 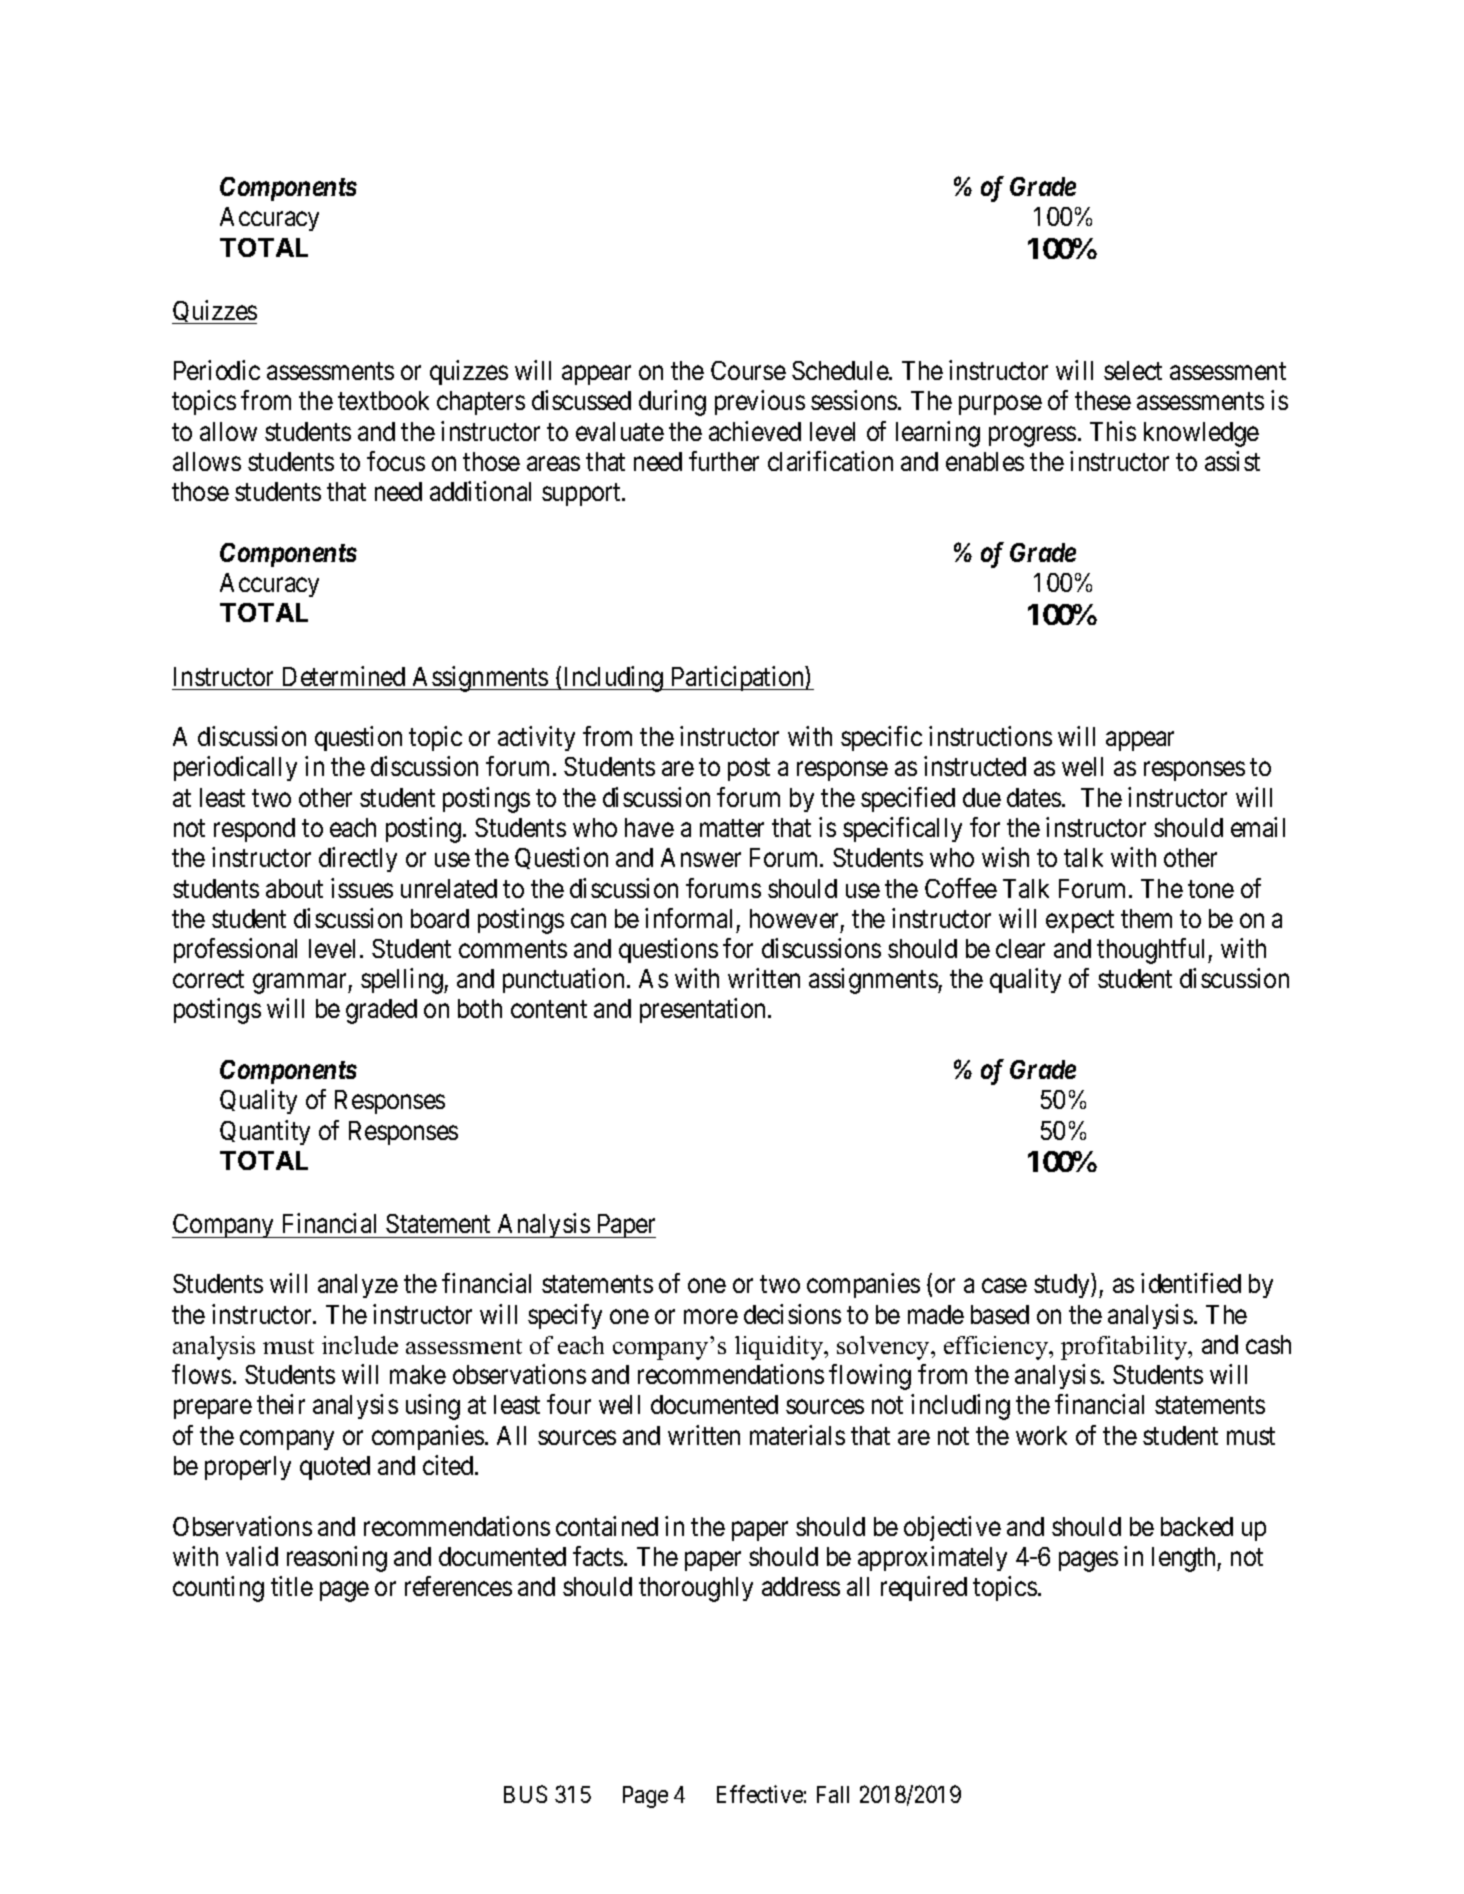 I want to click on work, so click(x=1041, y=1435).
